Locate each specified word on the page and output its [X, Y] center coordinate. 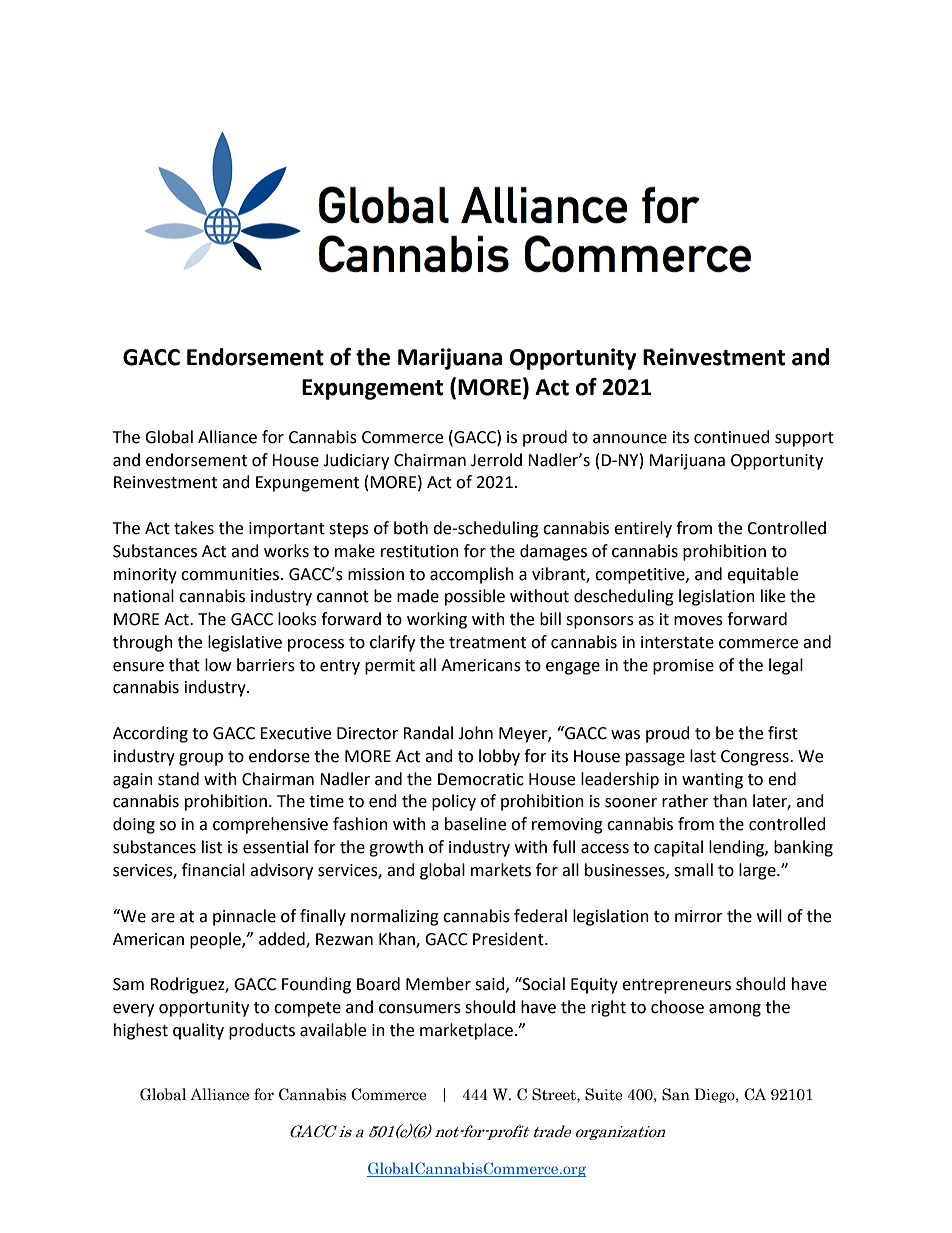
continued [732, 437]
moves [698, 621]
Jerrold [496, 460]
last [703, 756]
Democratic [481, 779]
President [509, 939]
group [201, 759]
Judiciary [356, 461]
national [144, 596]
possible [475, 597]
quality [198, 1031]
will [769, 915]
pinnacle [244, 917]
